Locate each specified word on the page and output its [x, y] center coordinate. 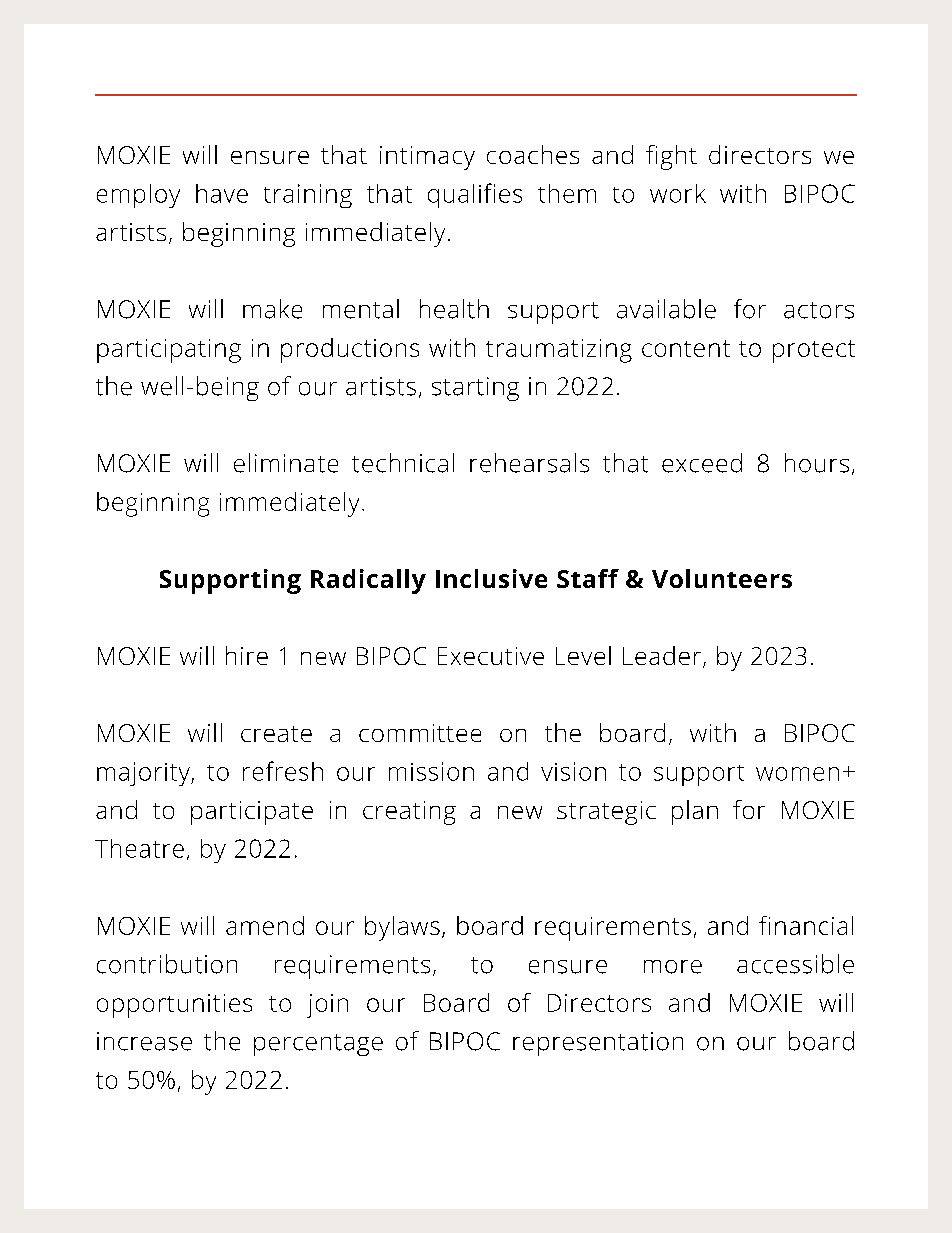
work [678, 193]
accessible [795, 964]
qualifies [475, 195]
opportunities [174, 1006]
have [222, 193]
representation [598, 1044]
